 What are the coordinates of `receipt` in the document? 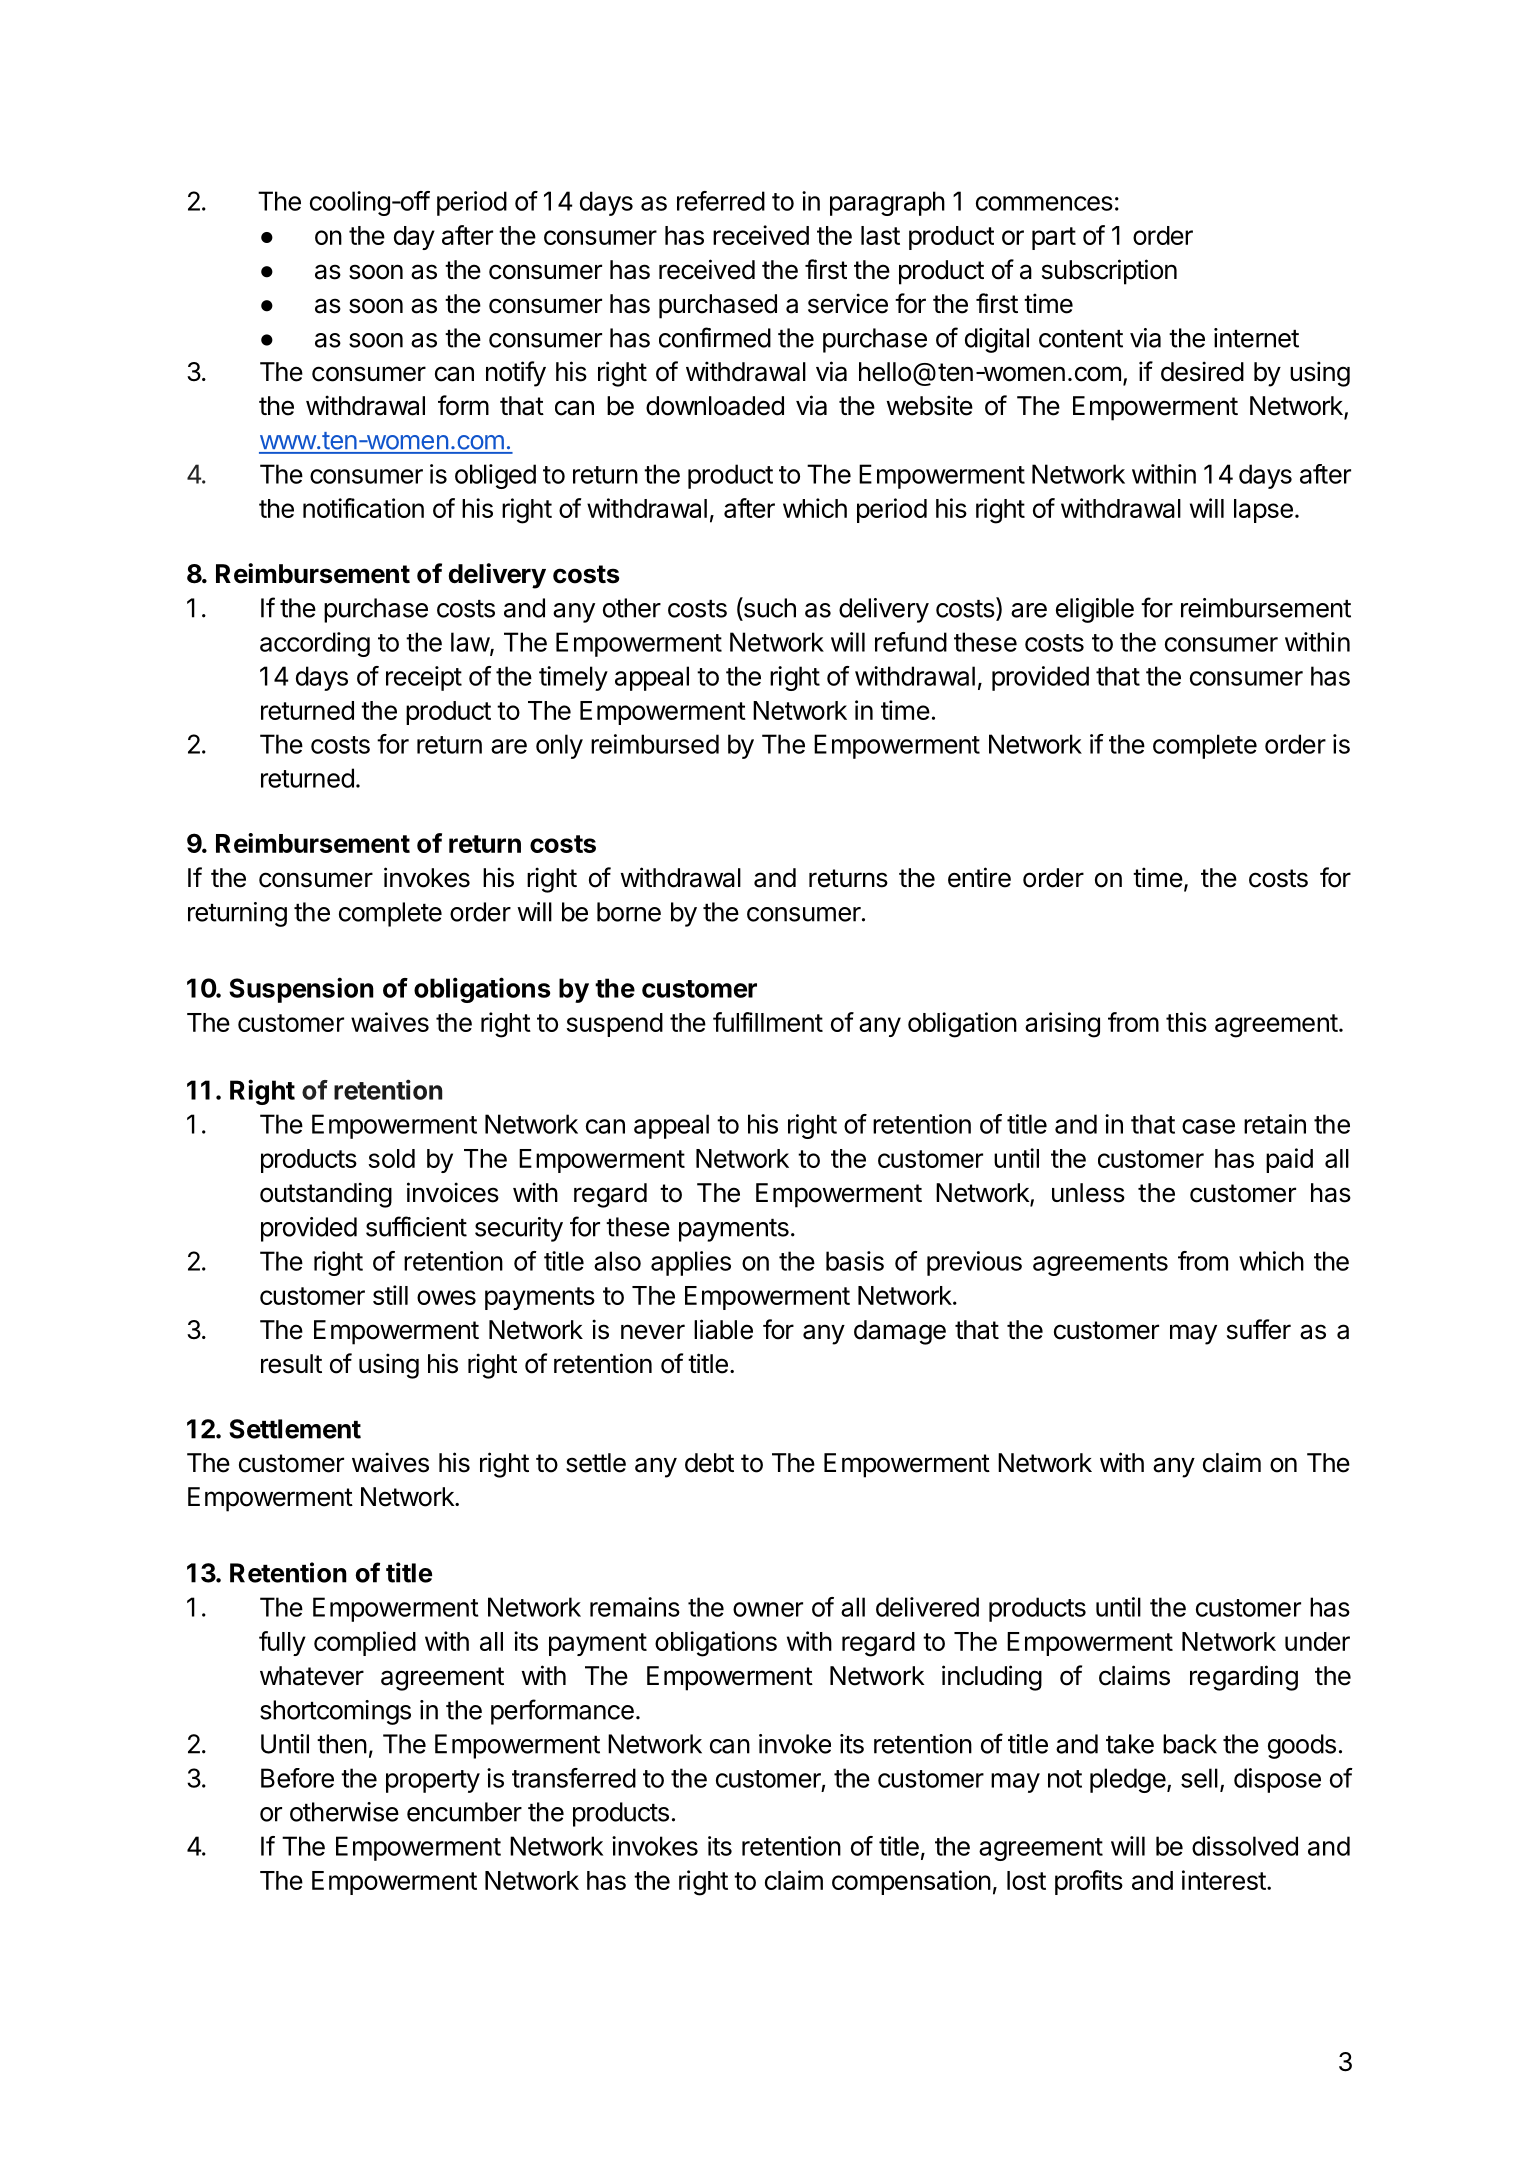 It's located at (424, 678).
